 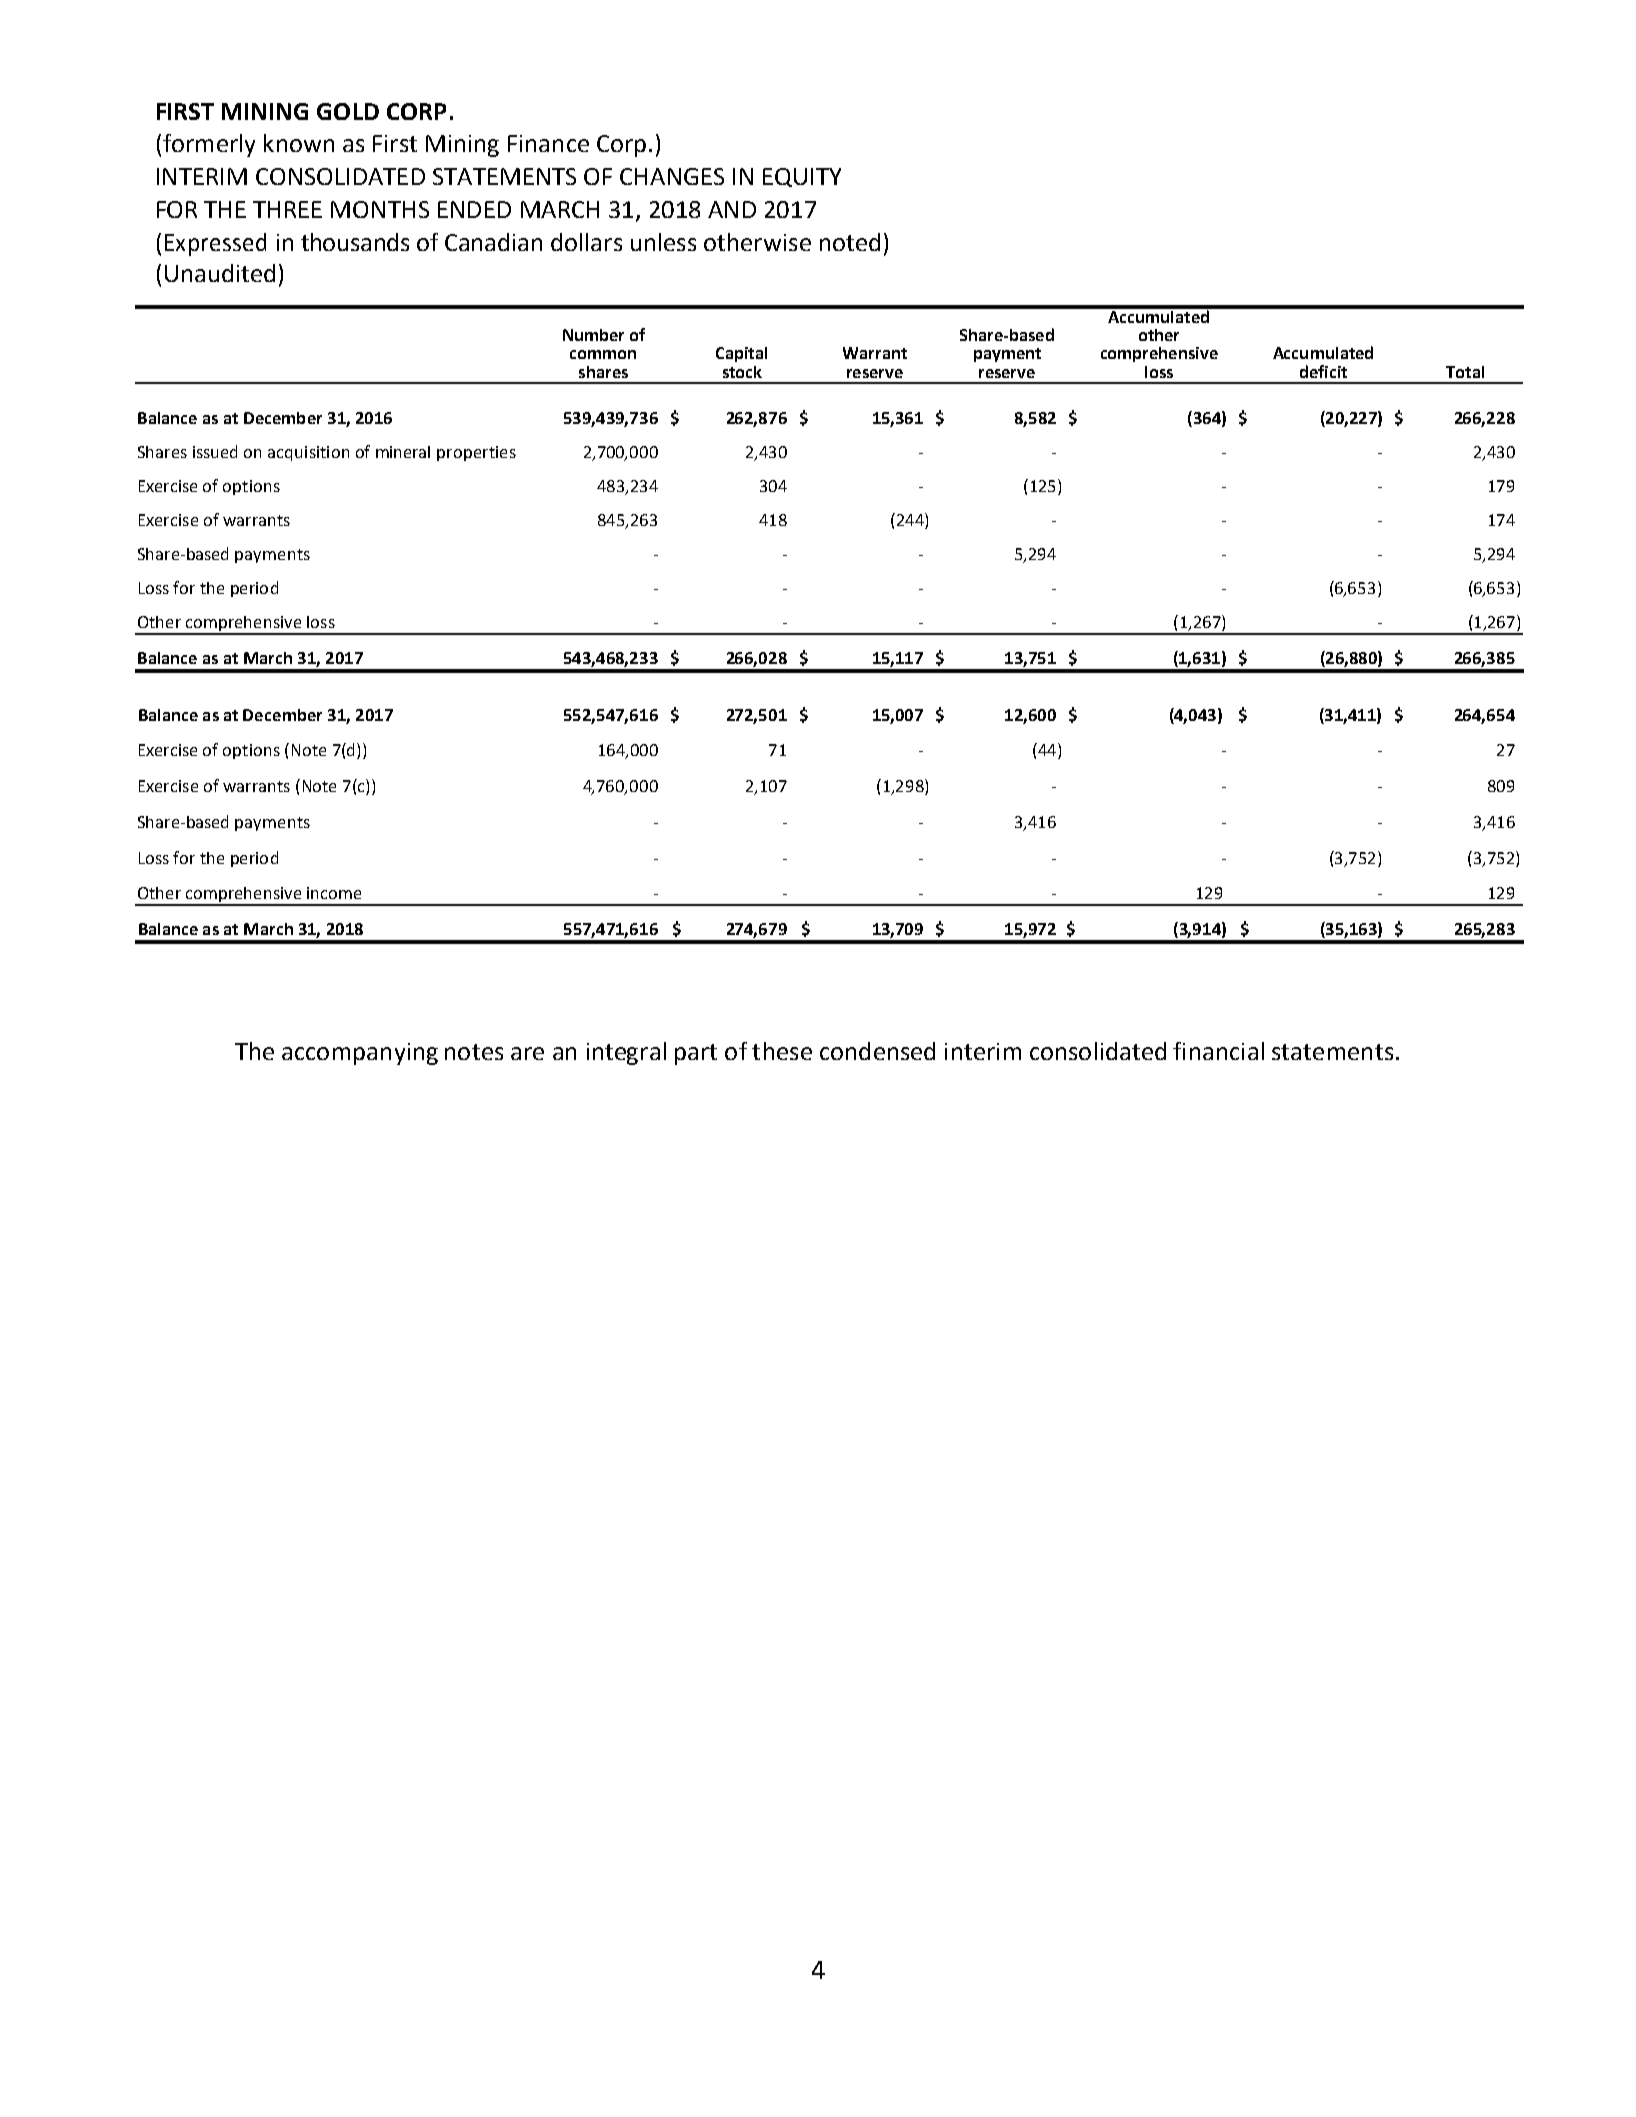 I want to click on condensed, so click(x=877, y=1051).
